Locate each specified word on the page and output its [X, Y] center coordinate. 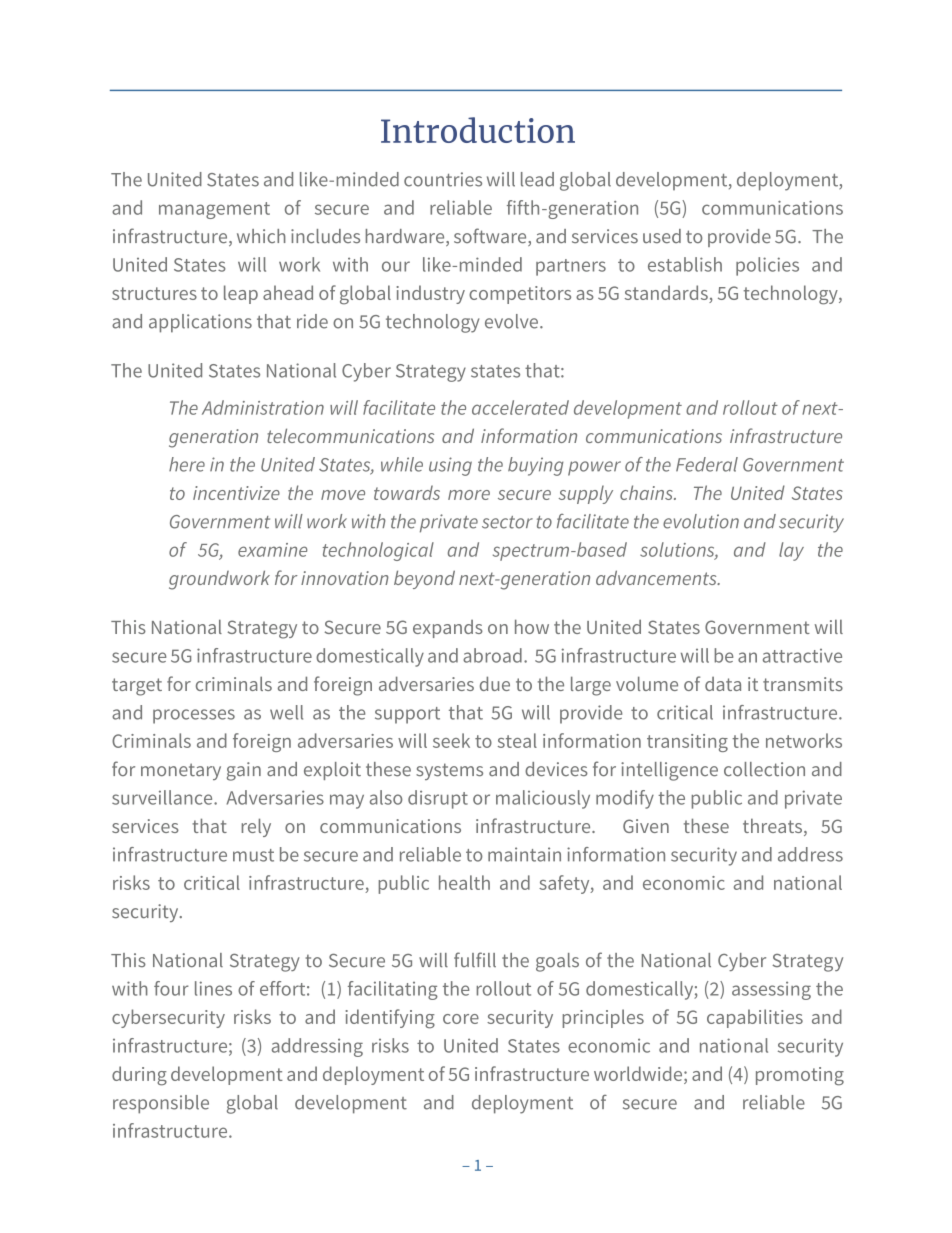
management [214, 210]
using [450, 466]
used [662, 236]
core [461, 1019]
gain [244, 771]
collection [764, 769]
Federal [707, 464]
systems [449, 771]
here [187, 464]
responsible [161, 1104]
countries [443, 179]
